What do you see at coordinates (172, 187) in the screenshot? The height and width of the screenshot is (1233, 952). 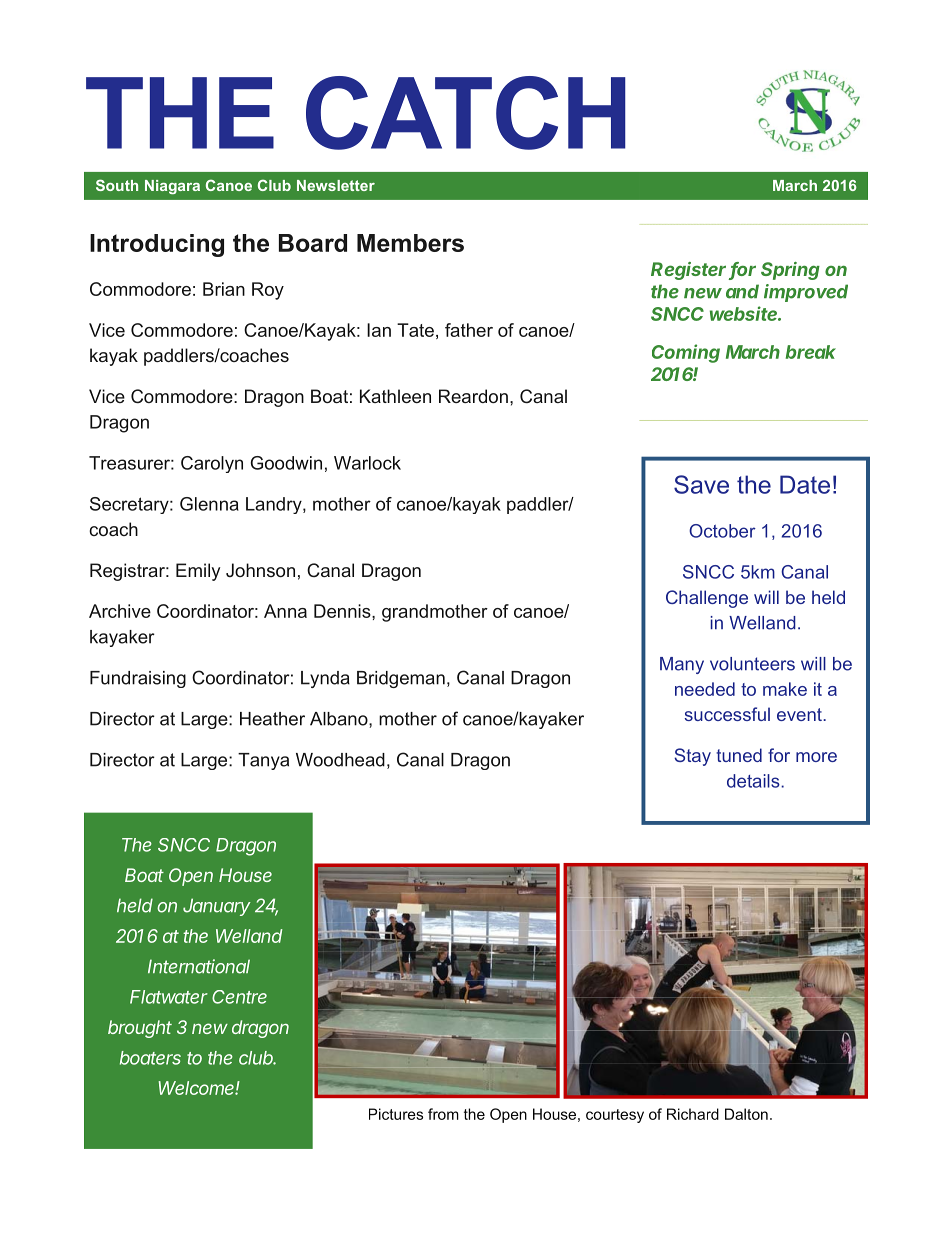 I see `Niagara` at bounding box center [172, 187].
